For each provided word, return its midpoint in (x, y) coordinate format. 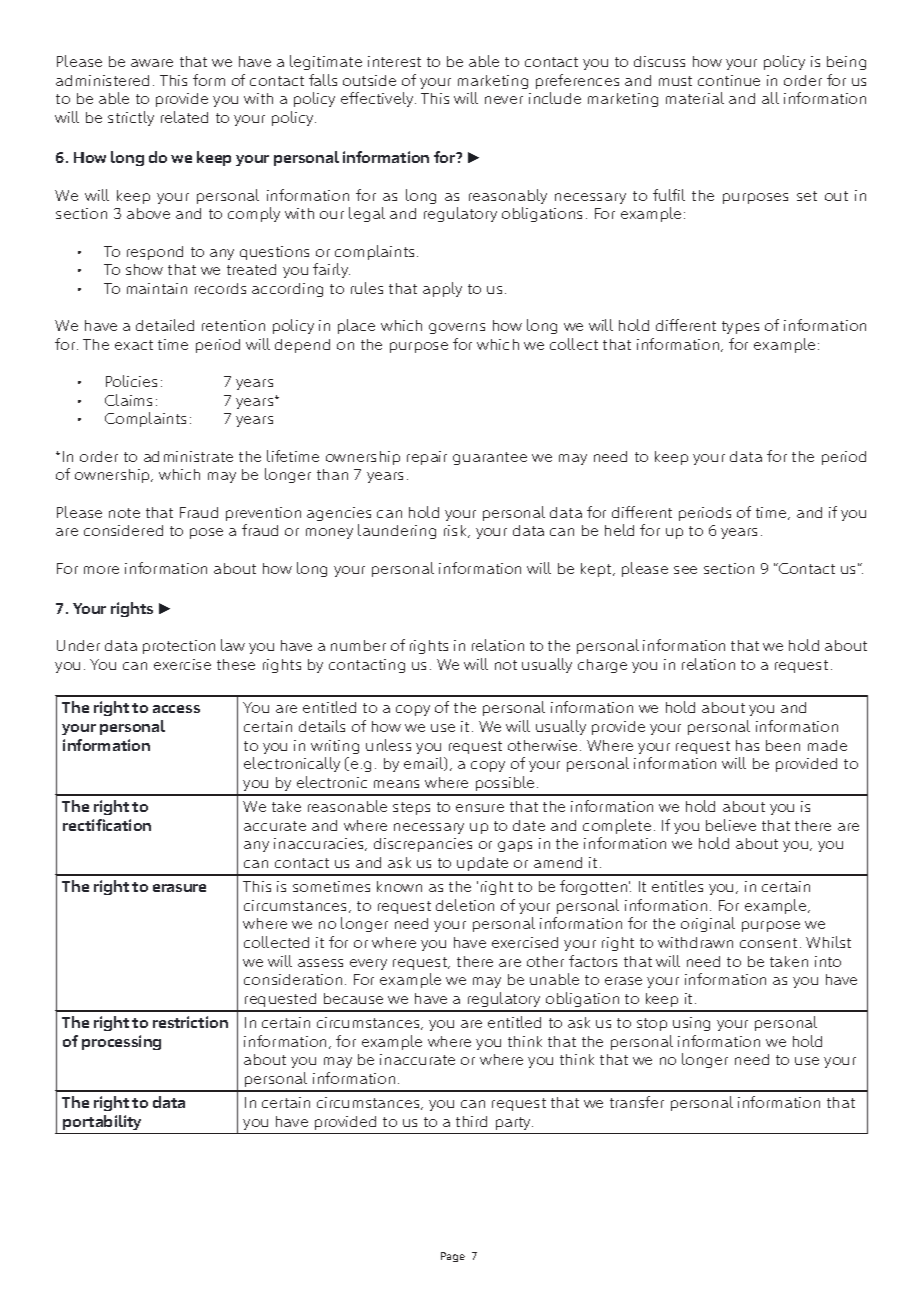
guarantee (490, 458)
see (685, 570)
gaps (515, 846)
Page (453, 1257)
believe (731, 825)
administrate (188, 456)
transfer (637, 1102)
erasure (179, 888)
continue (729, 80)
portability (102, 1122)
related (184, 117)
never (504, 100)
